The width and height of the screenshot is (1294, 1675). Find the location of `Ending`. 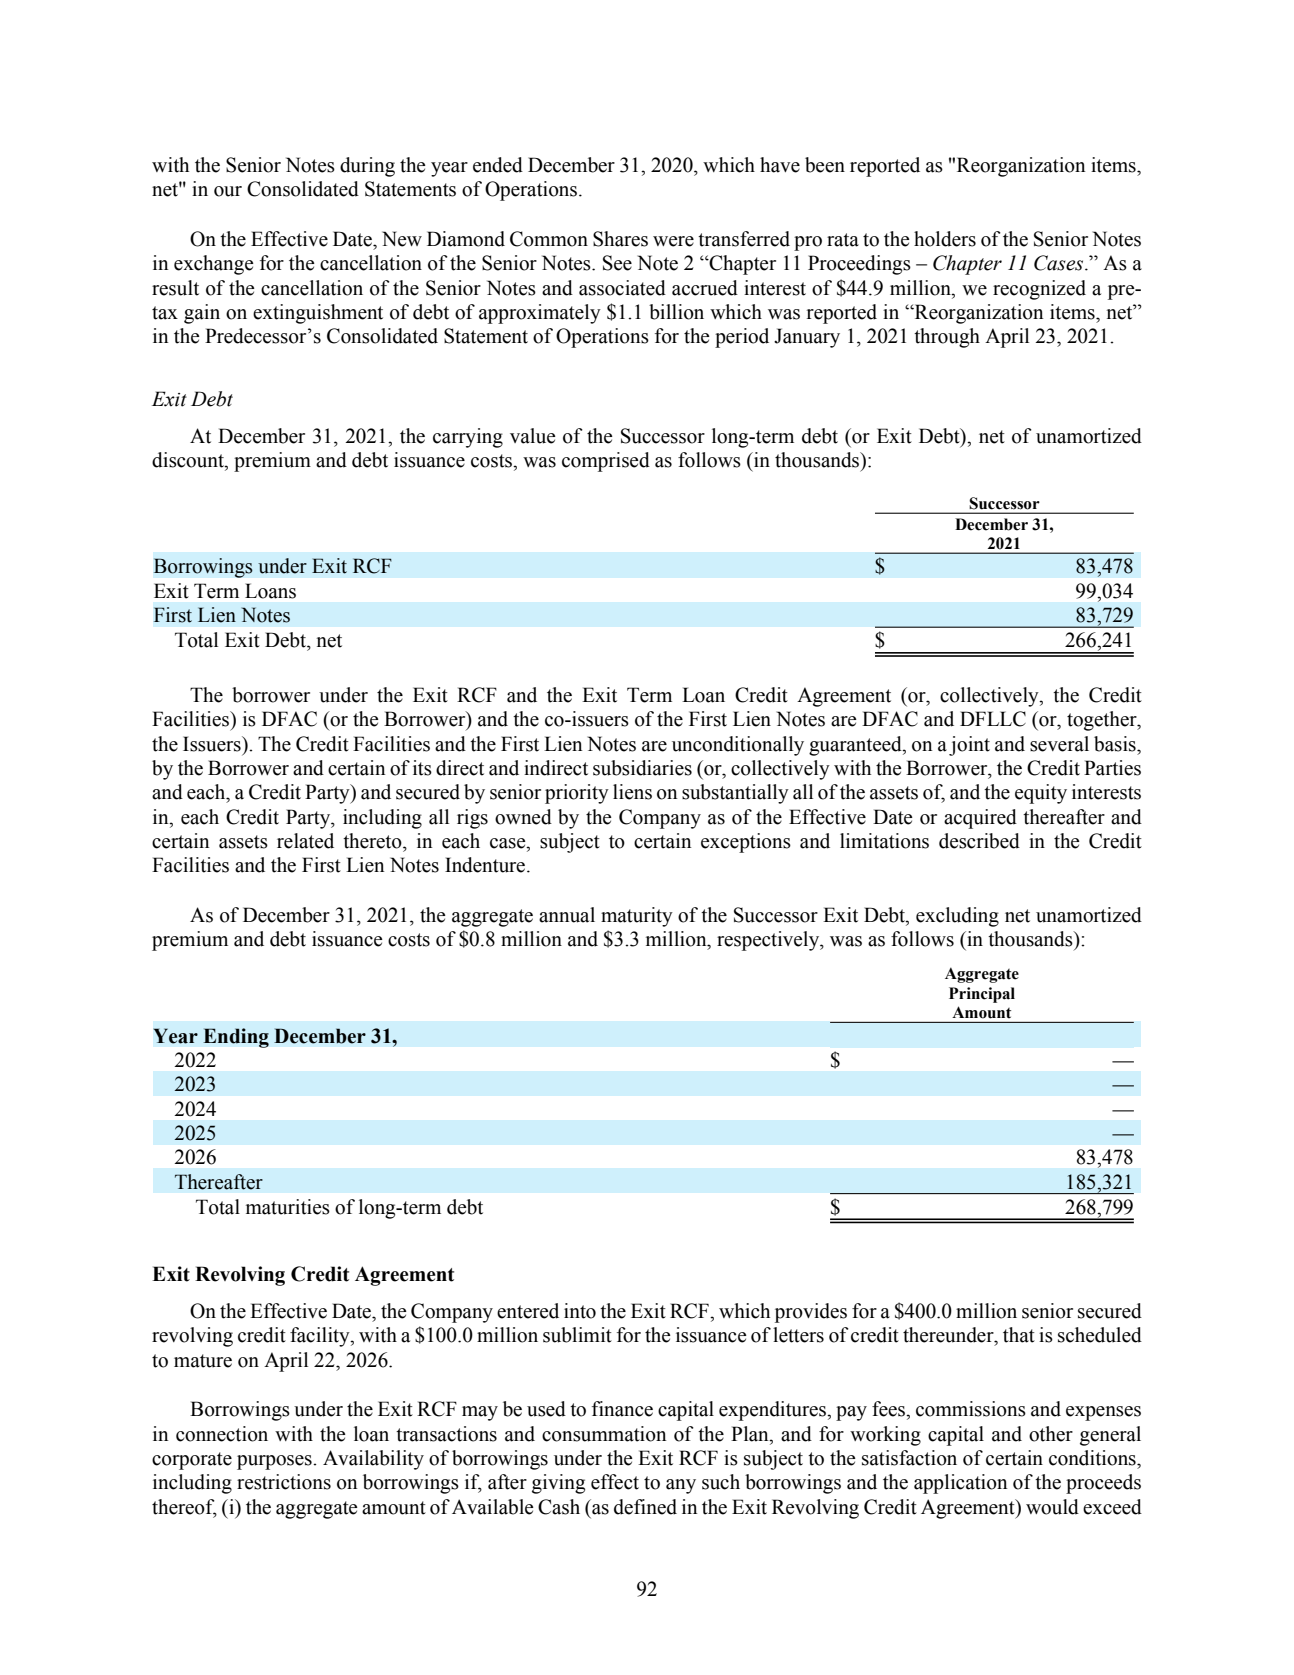

Ending is located at coordinates (236, 1038).
